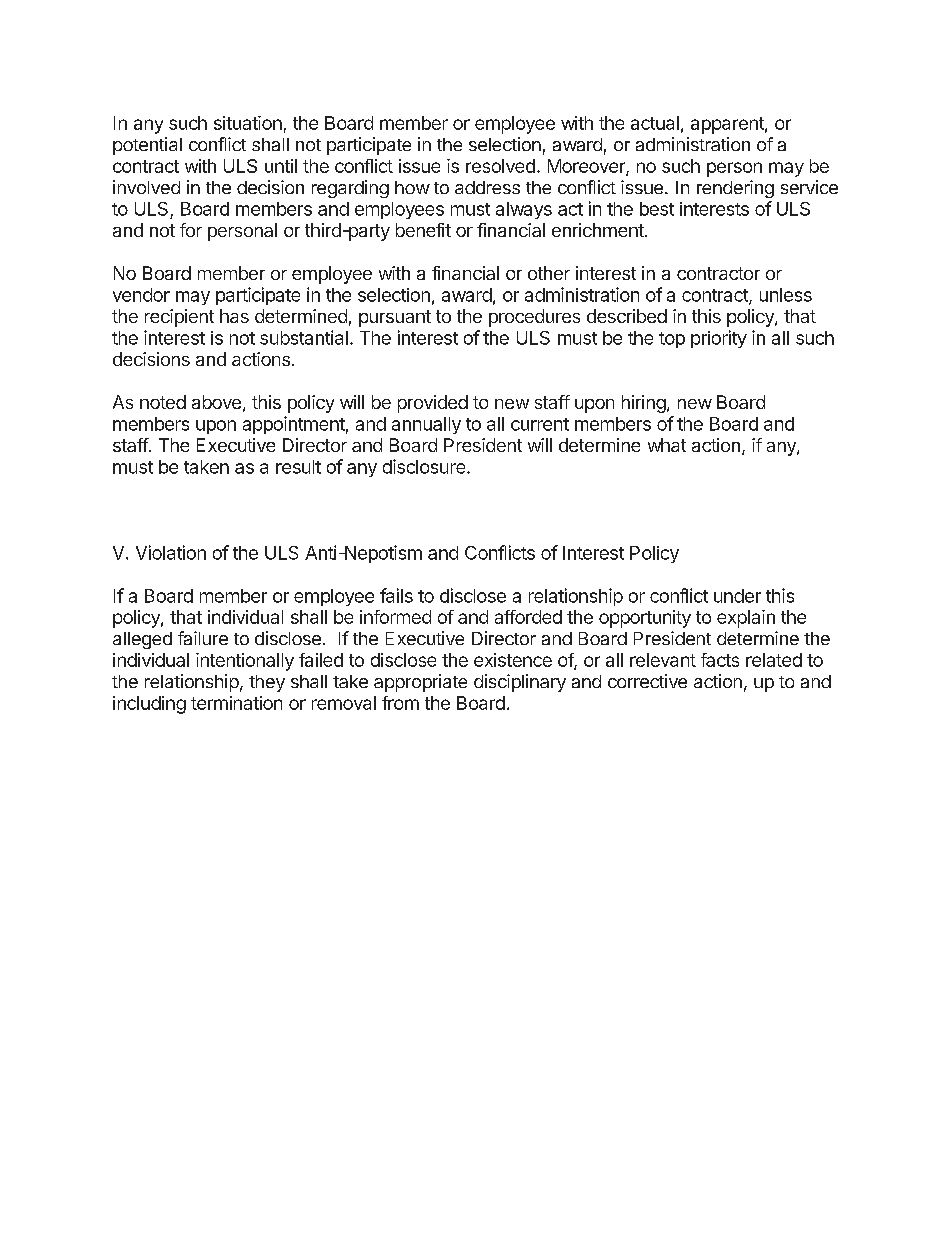 The image size is (952, 1233). I want to click on situation, so click(248, 123).
